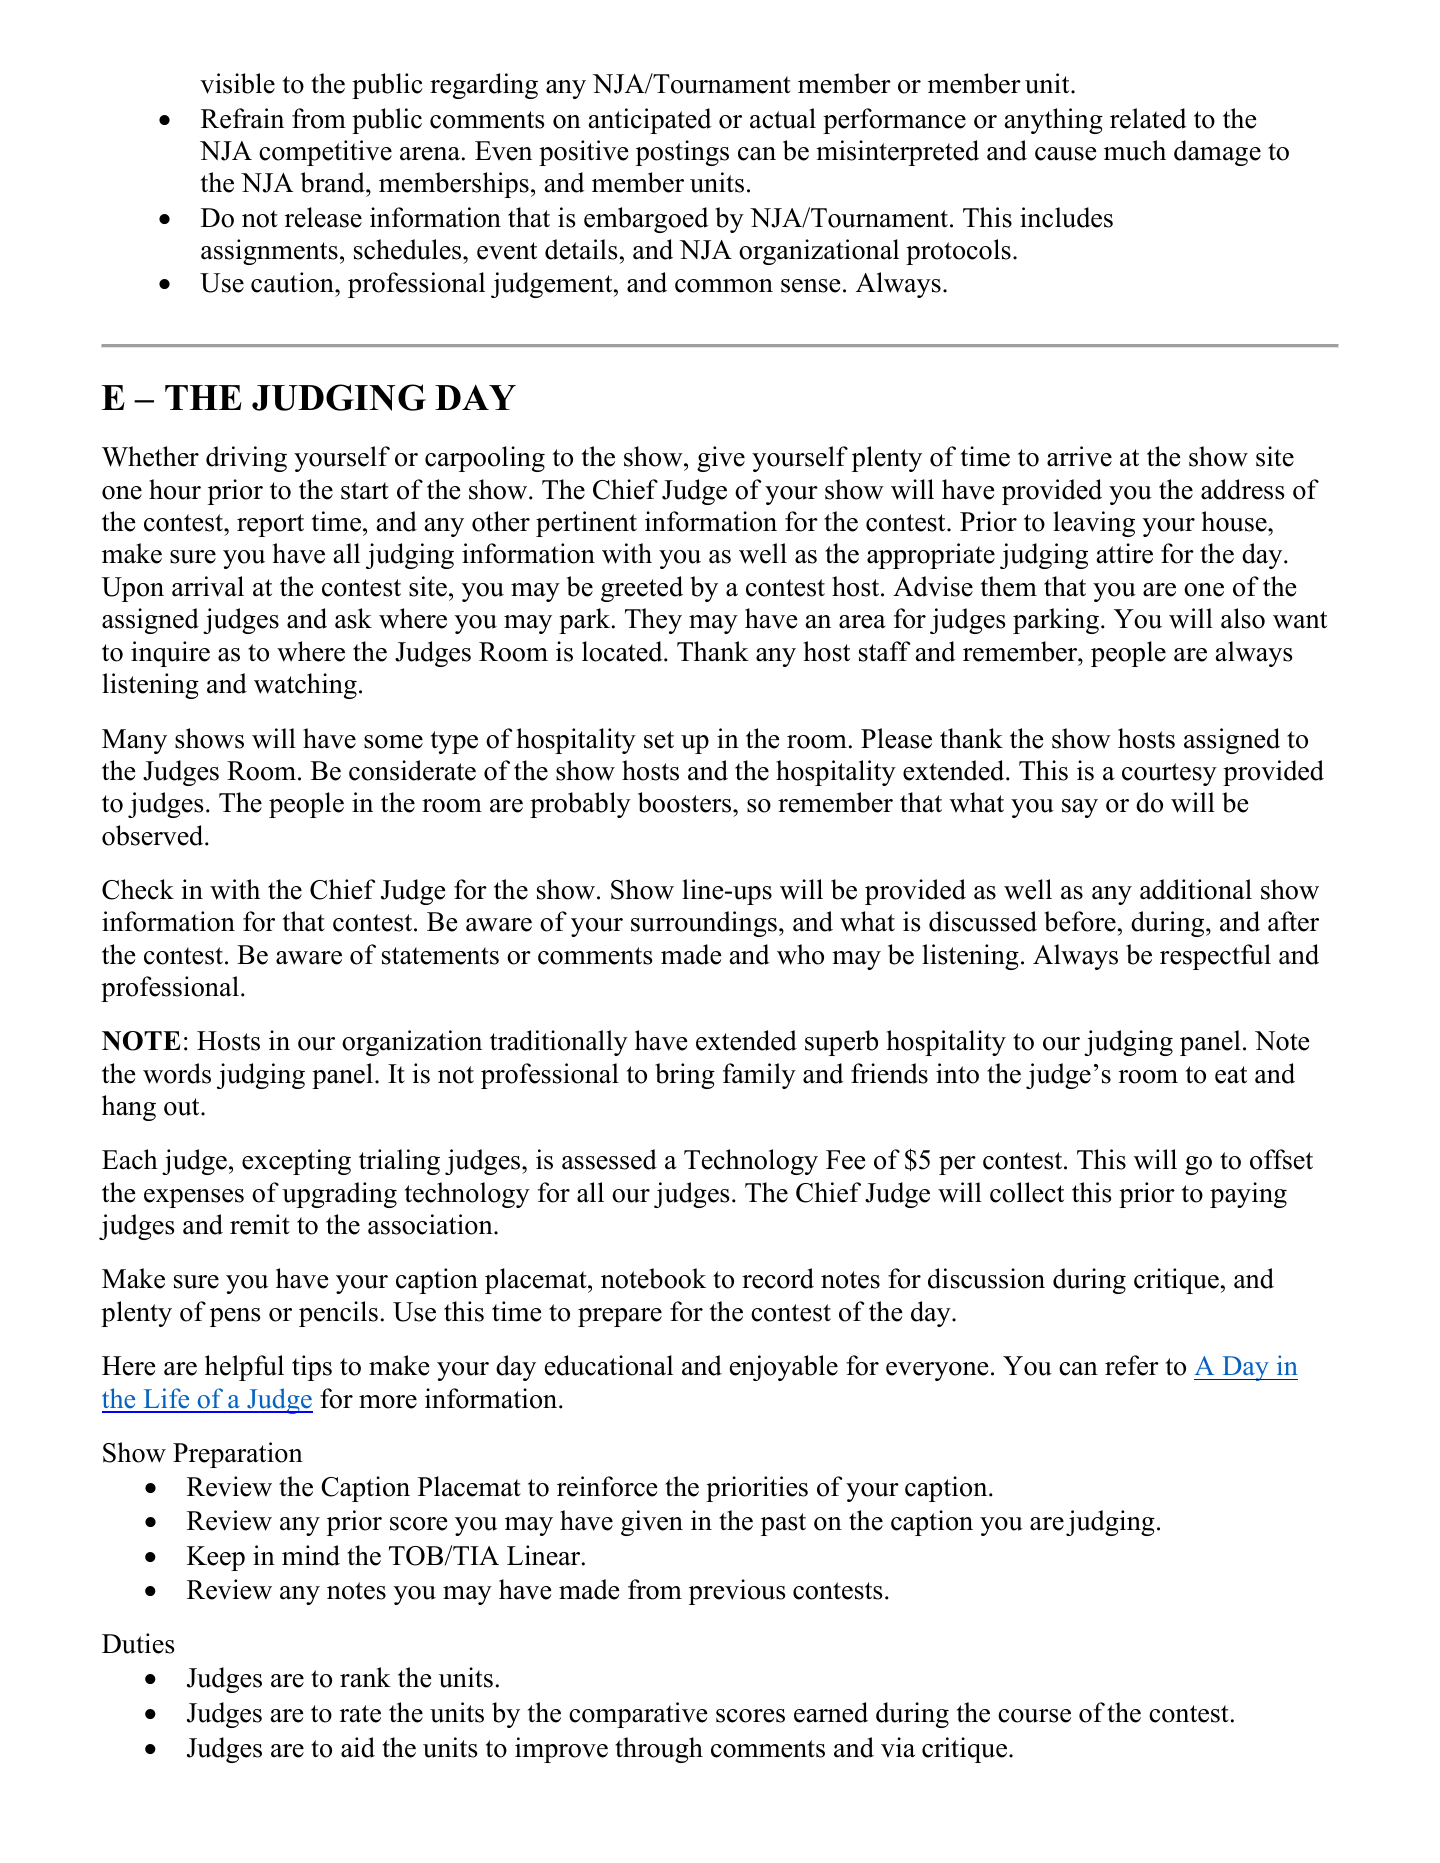 This page has height=1863, width=1440. Describe the element at coordinates (365, 1677) in the page. I see `rank` at that location.
